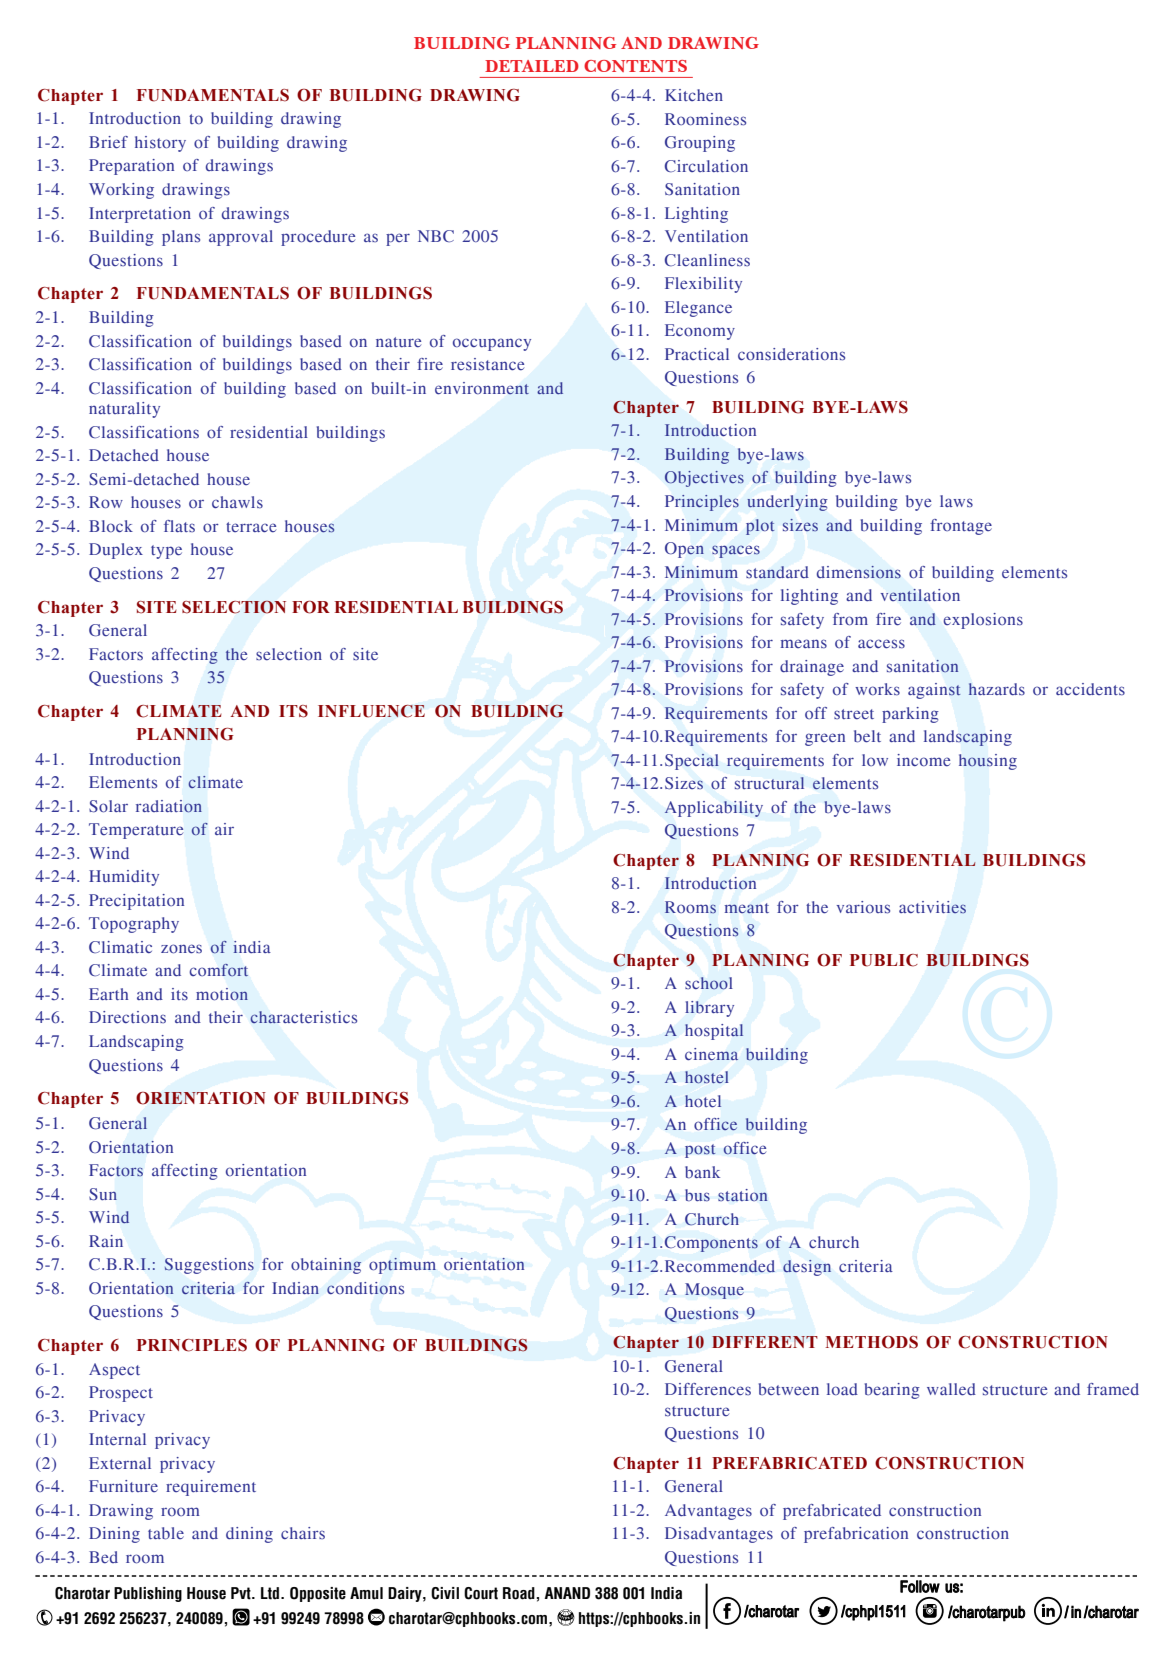 This image has height=1662, width=1175. Describe the element at coordinates (684, 550) in the image. I see `Open` at that location.
